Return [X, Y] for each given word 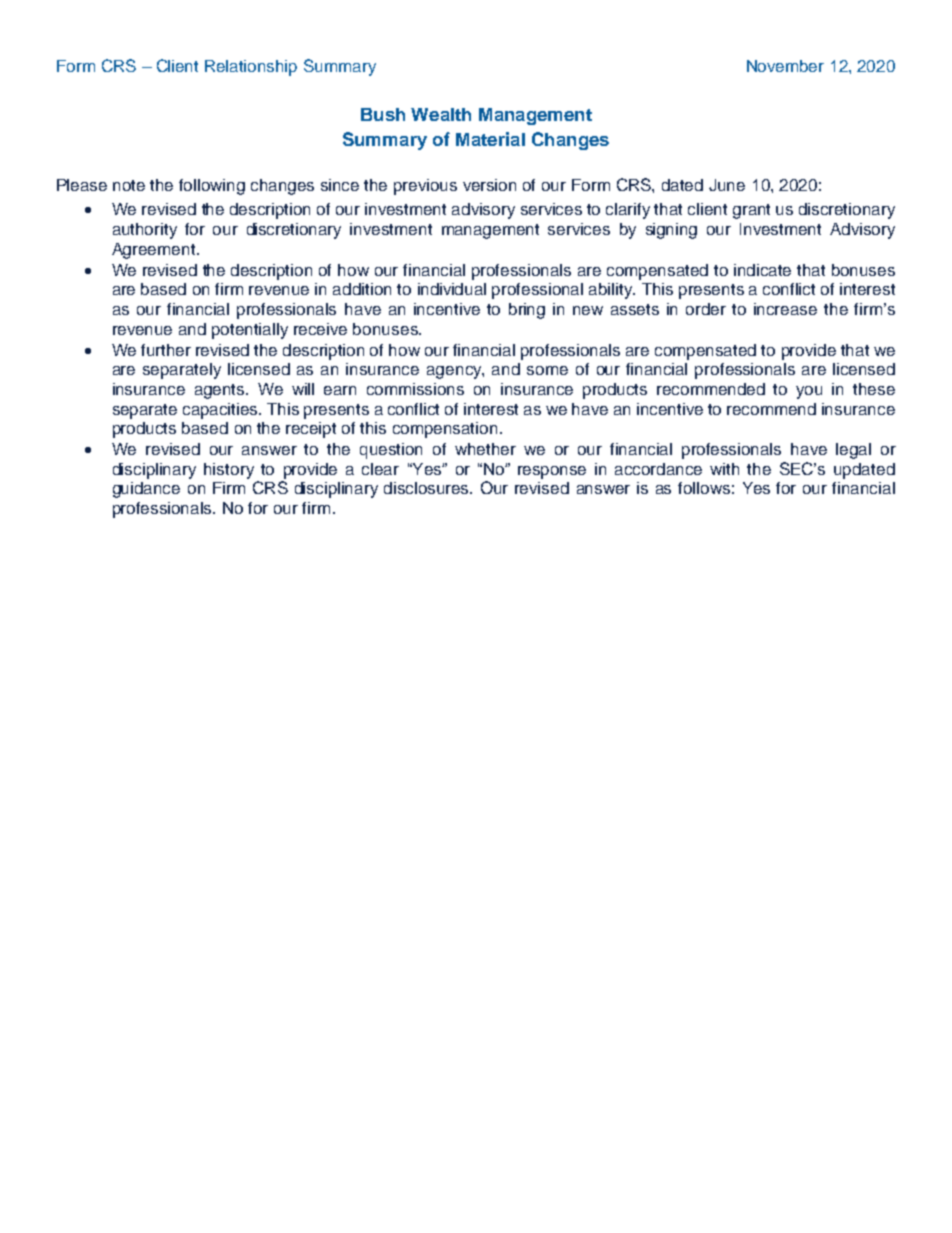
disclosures [428, 488]
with [724, 469]
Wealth [441, 114]
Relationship [251, 68]
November [785, 66]
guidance [146, 490]
